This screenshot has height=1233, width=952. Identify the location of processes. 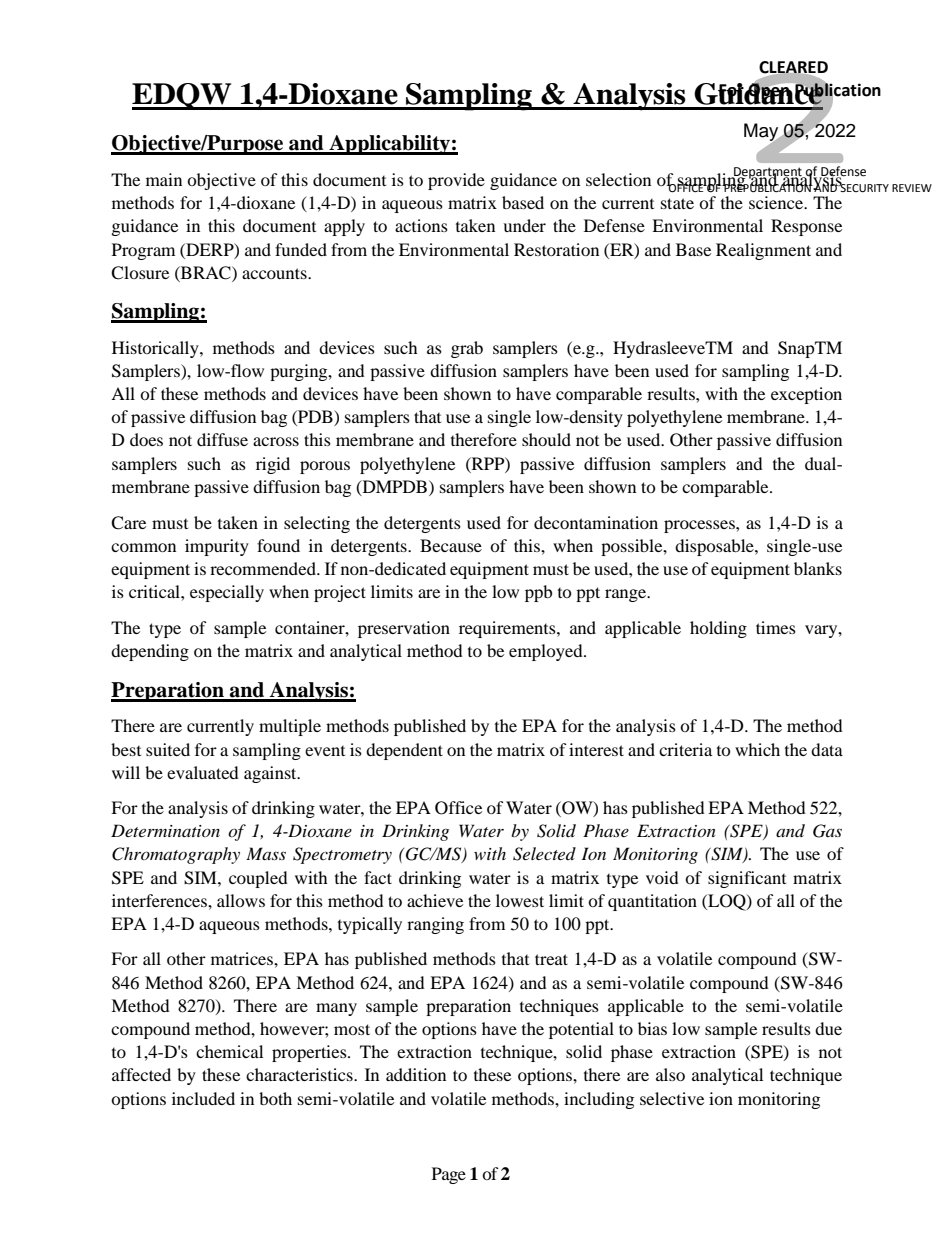
(700, 526).
